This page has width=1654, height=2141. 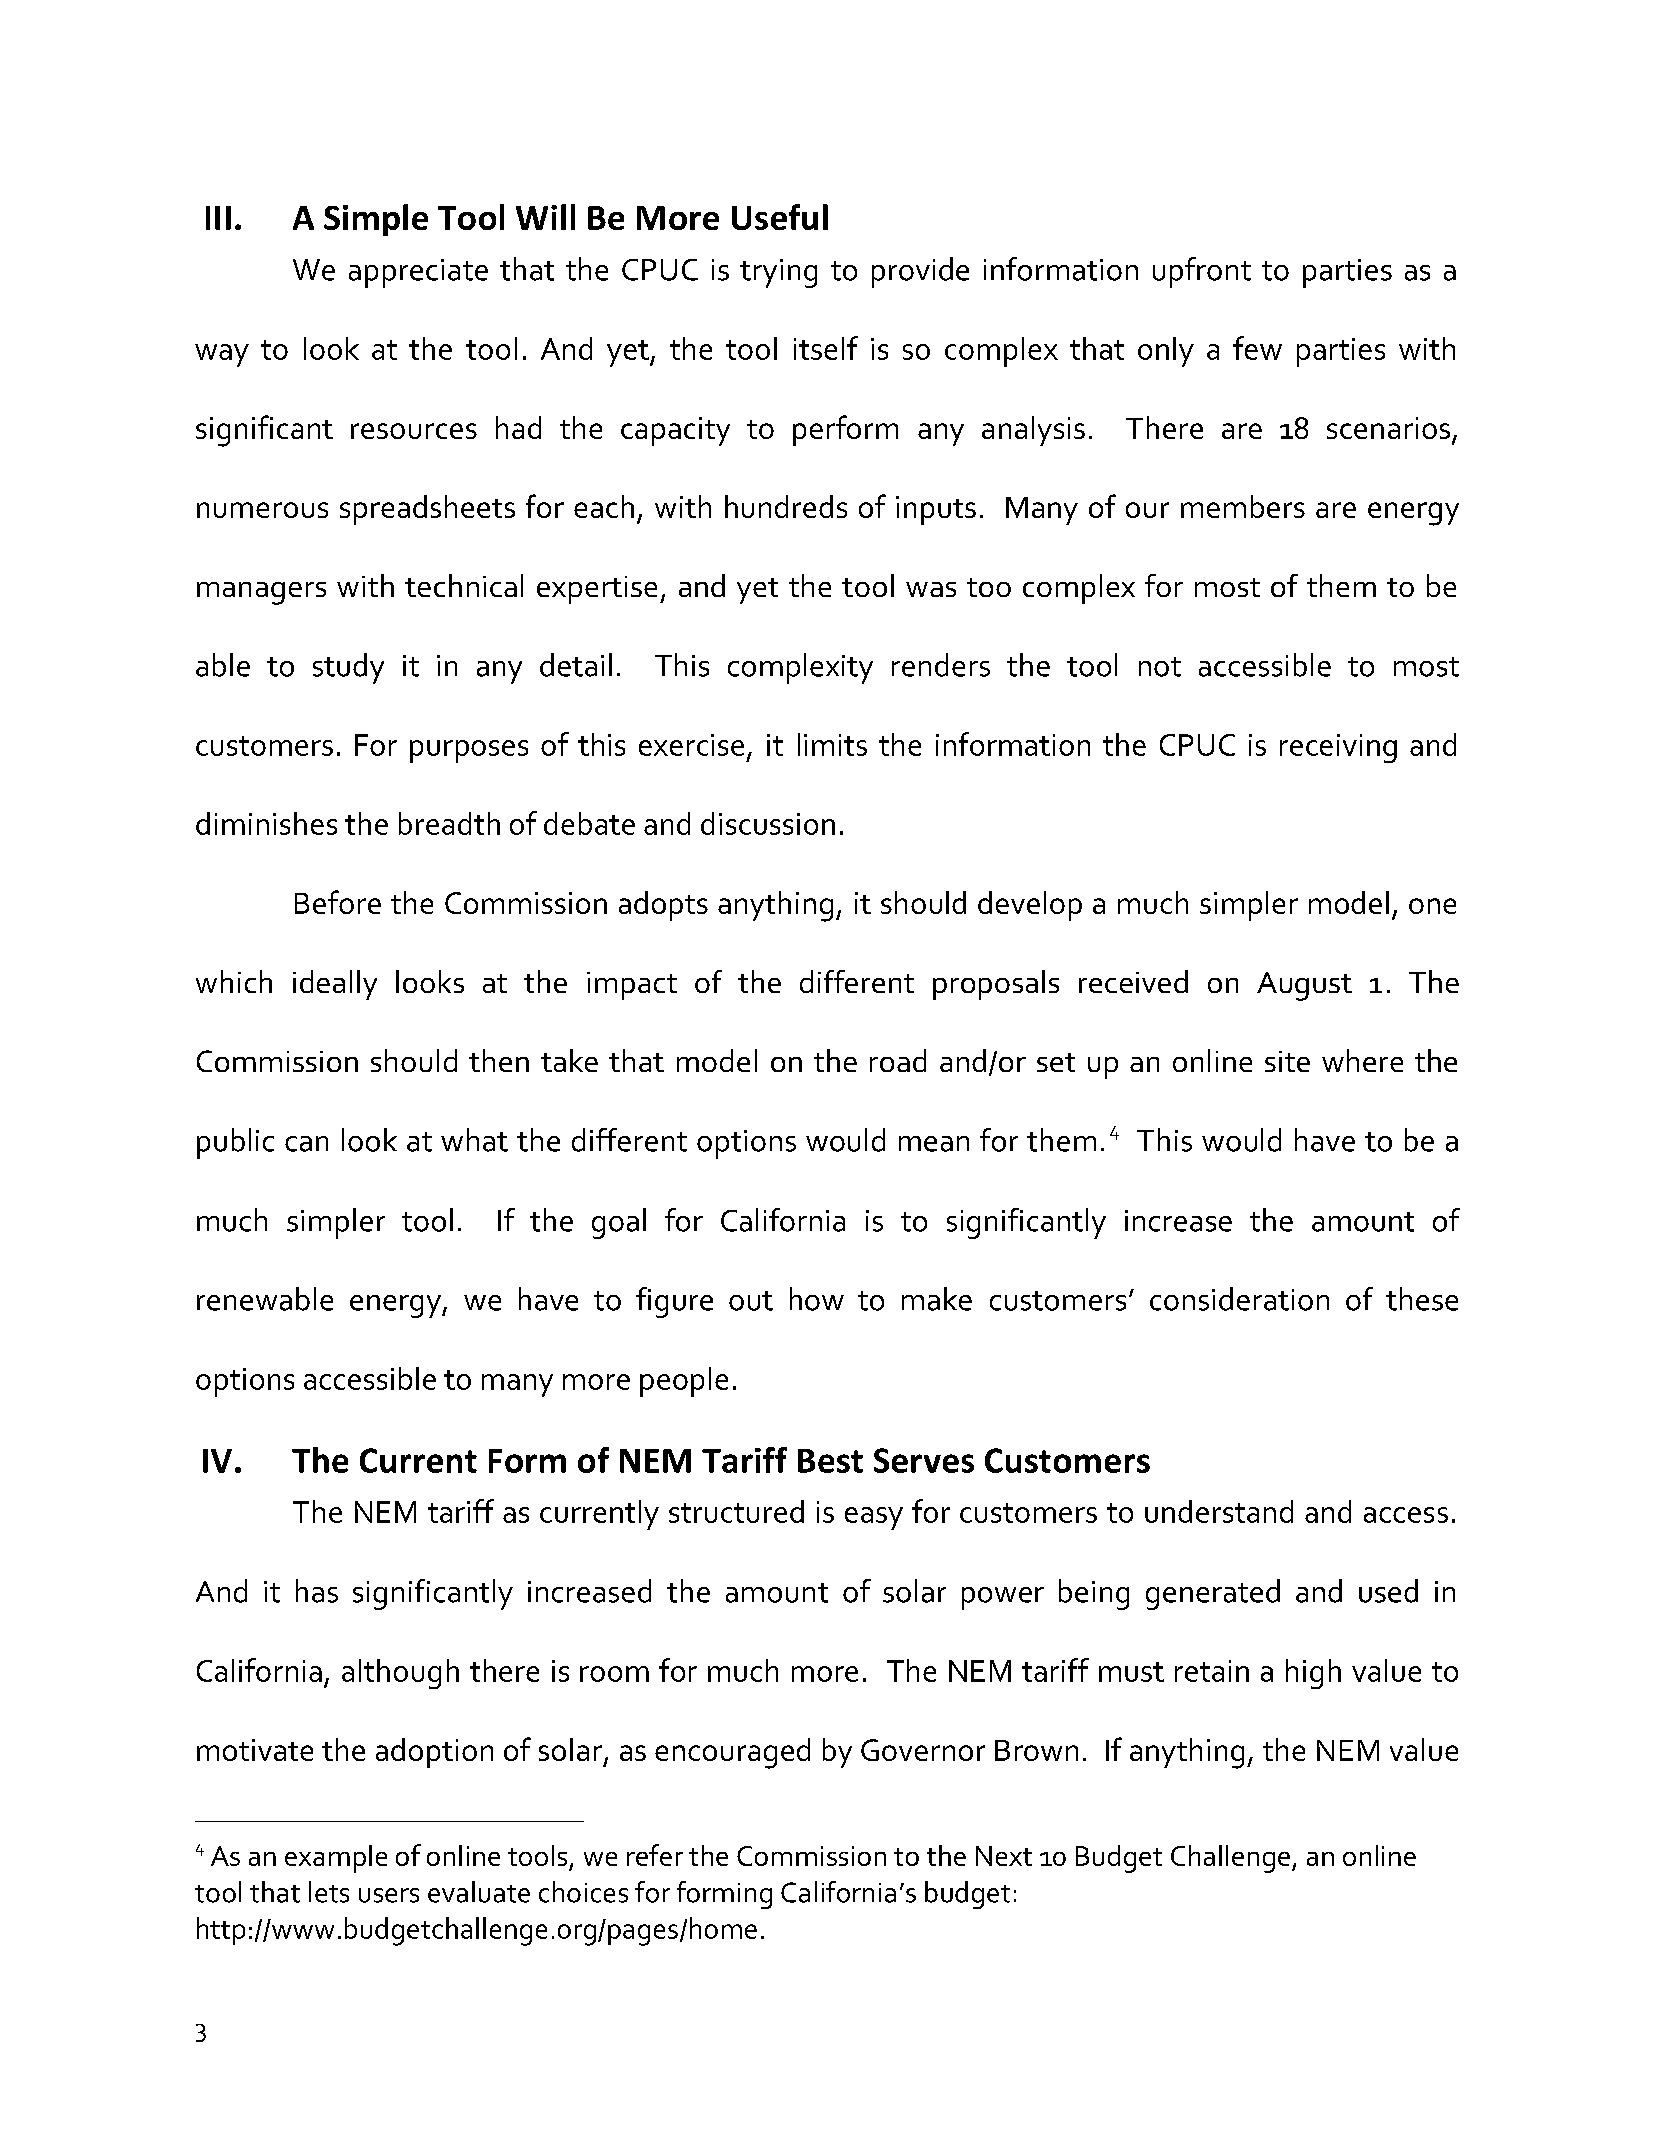 What do you see at coordinates (348, 668) in the page?
I see `study` at bounding box center [348, 668].
